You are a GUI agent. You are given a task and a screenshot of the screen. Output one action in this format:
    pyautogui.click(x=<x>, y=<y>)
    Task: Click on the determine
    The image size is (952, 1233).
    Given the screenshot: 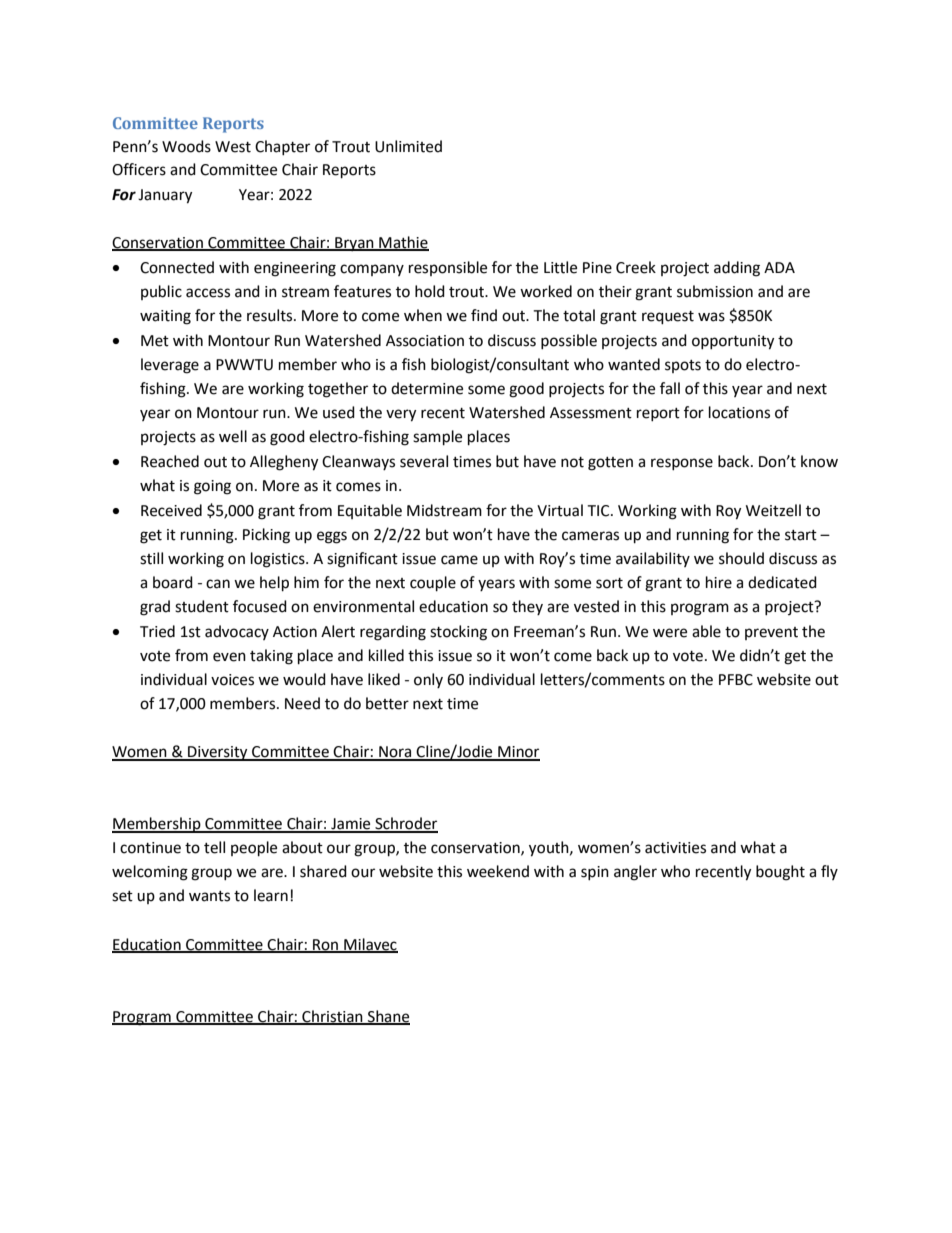 What is the action you would take?
    pyautogui.click(x=427, y=388)
